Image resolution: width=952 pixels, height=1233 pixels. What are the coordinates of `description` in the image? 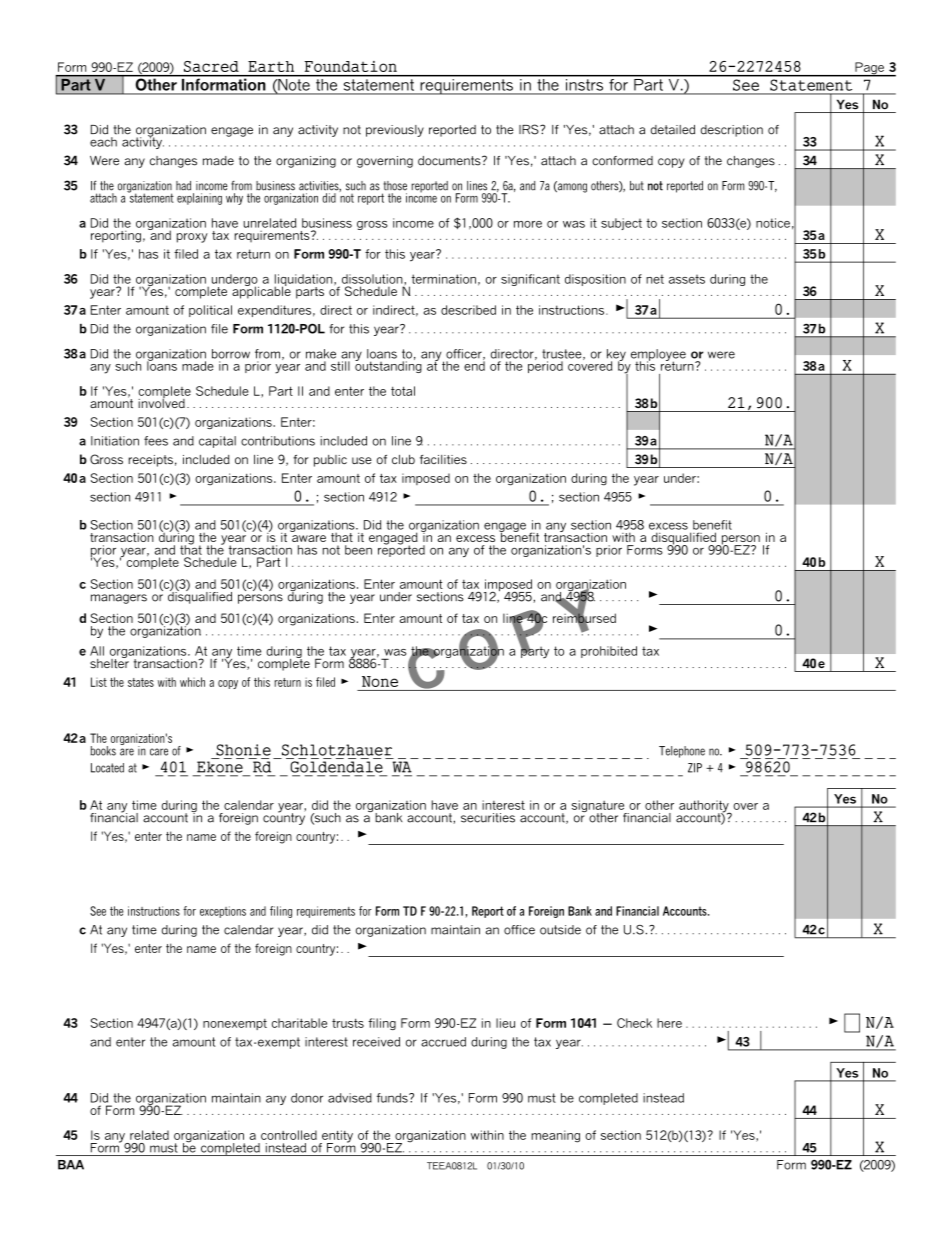 It's located at (732, 131).
